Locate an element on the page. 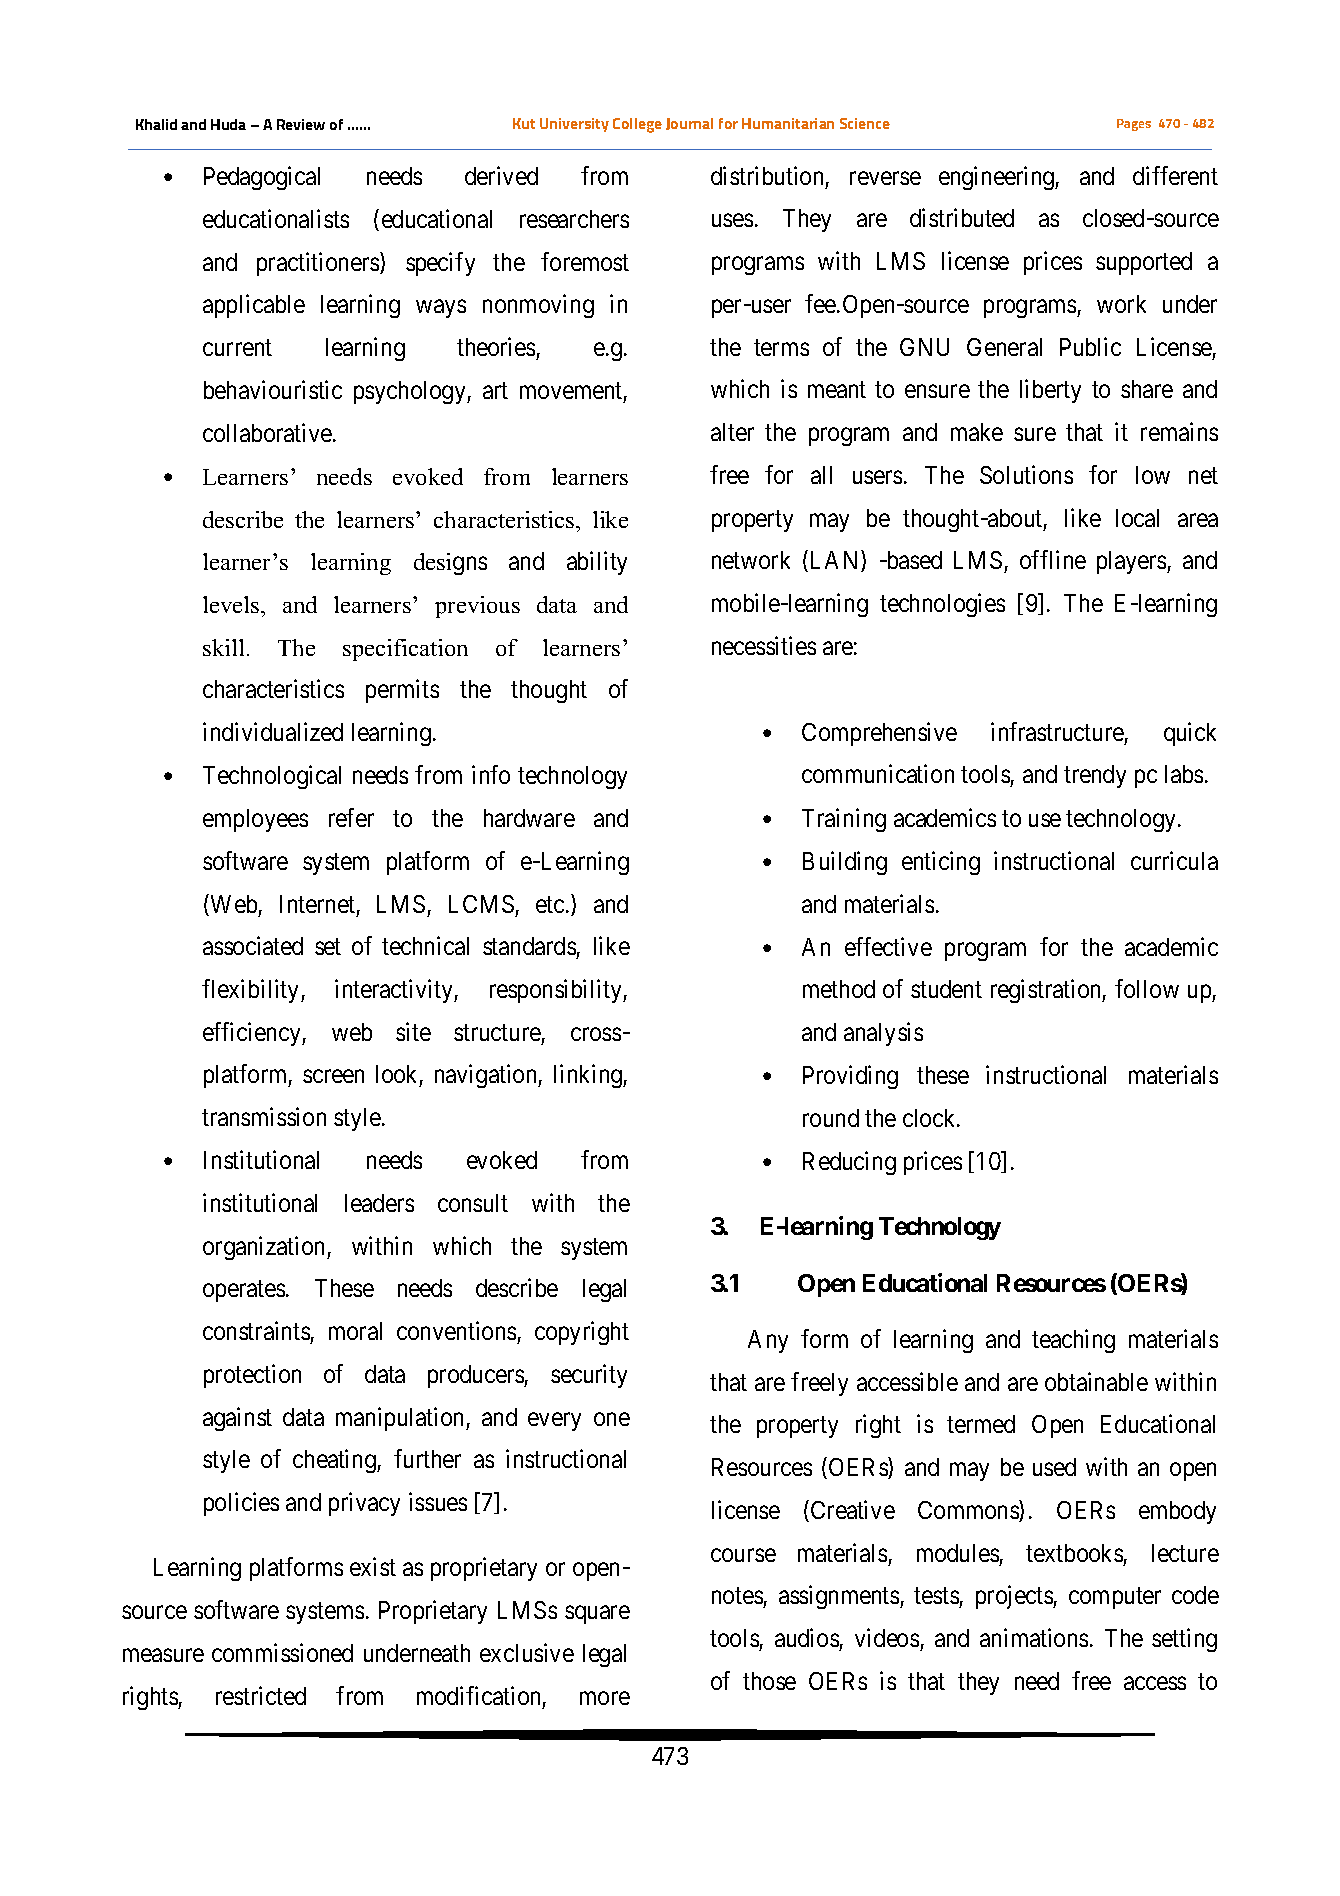 This image has width=1340, height=1896. levels is located at coordinates (232, 604).
